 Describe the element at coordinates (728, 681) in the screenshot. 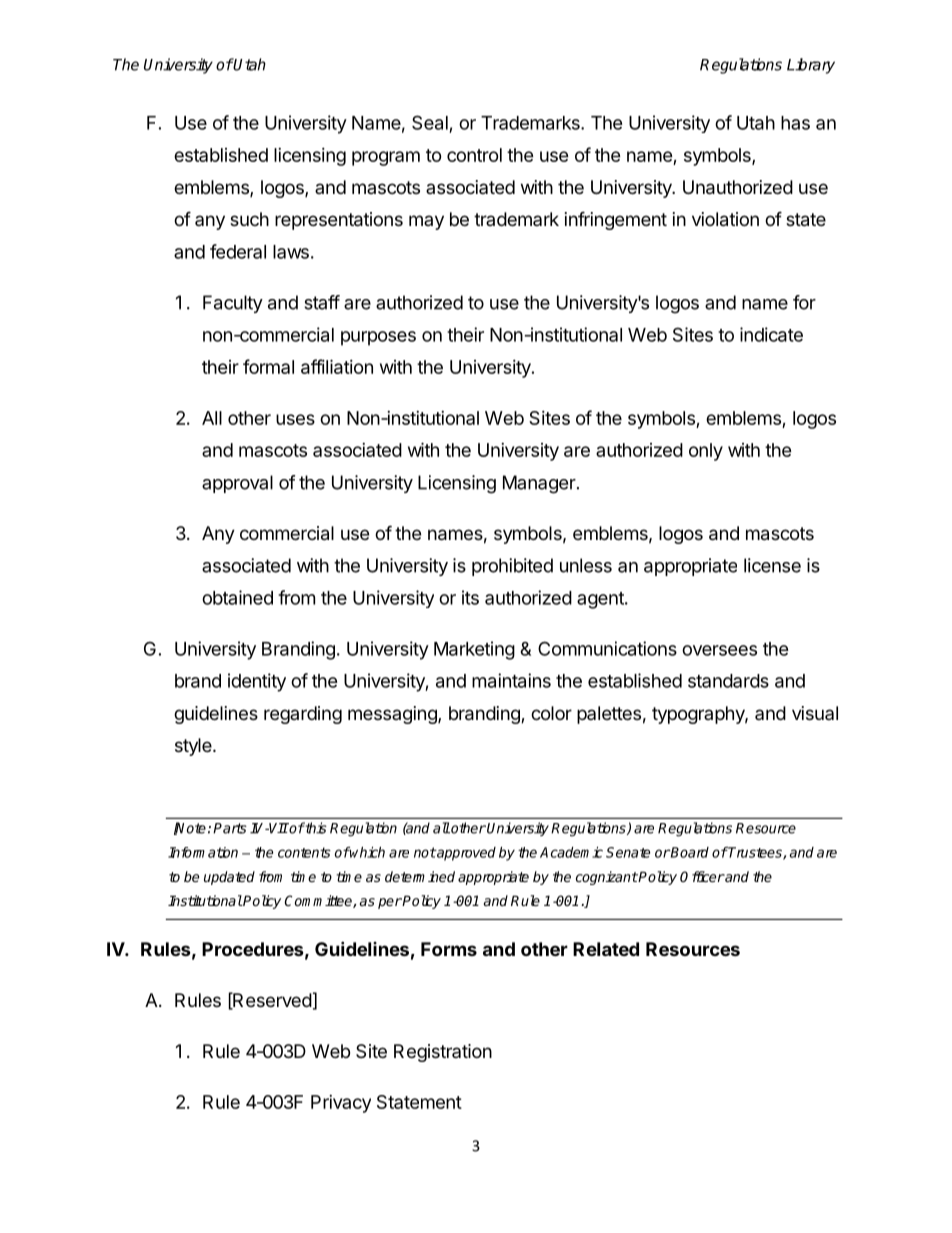

I see `standards` at that location.
